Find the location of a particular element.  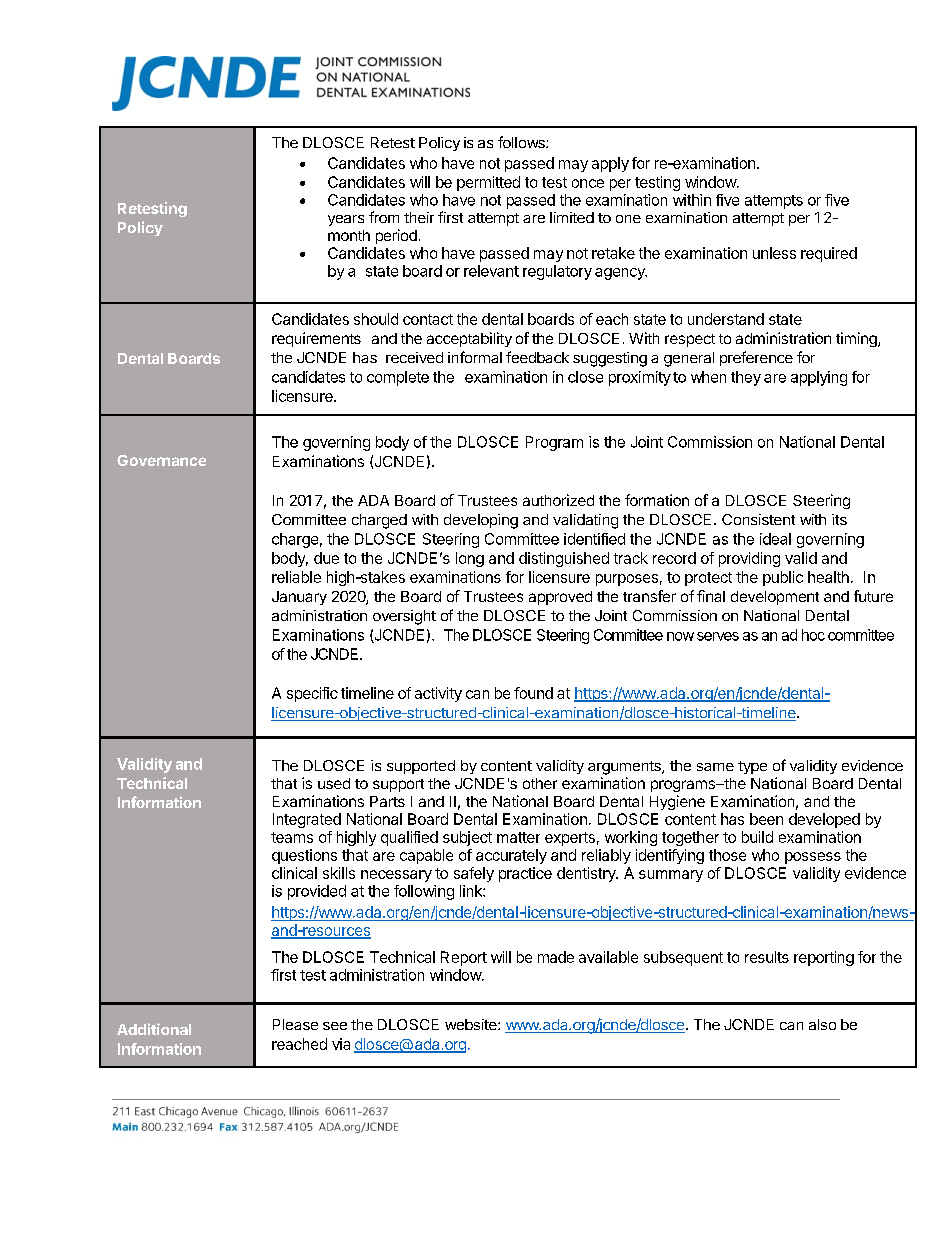

also is located at coordinates (822, 1024).
